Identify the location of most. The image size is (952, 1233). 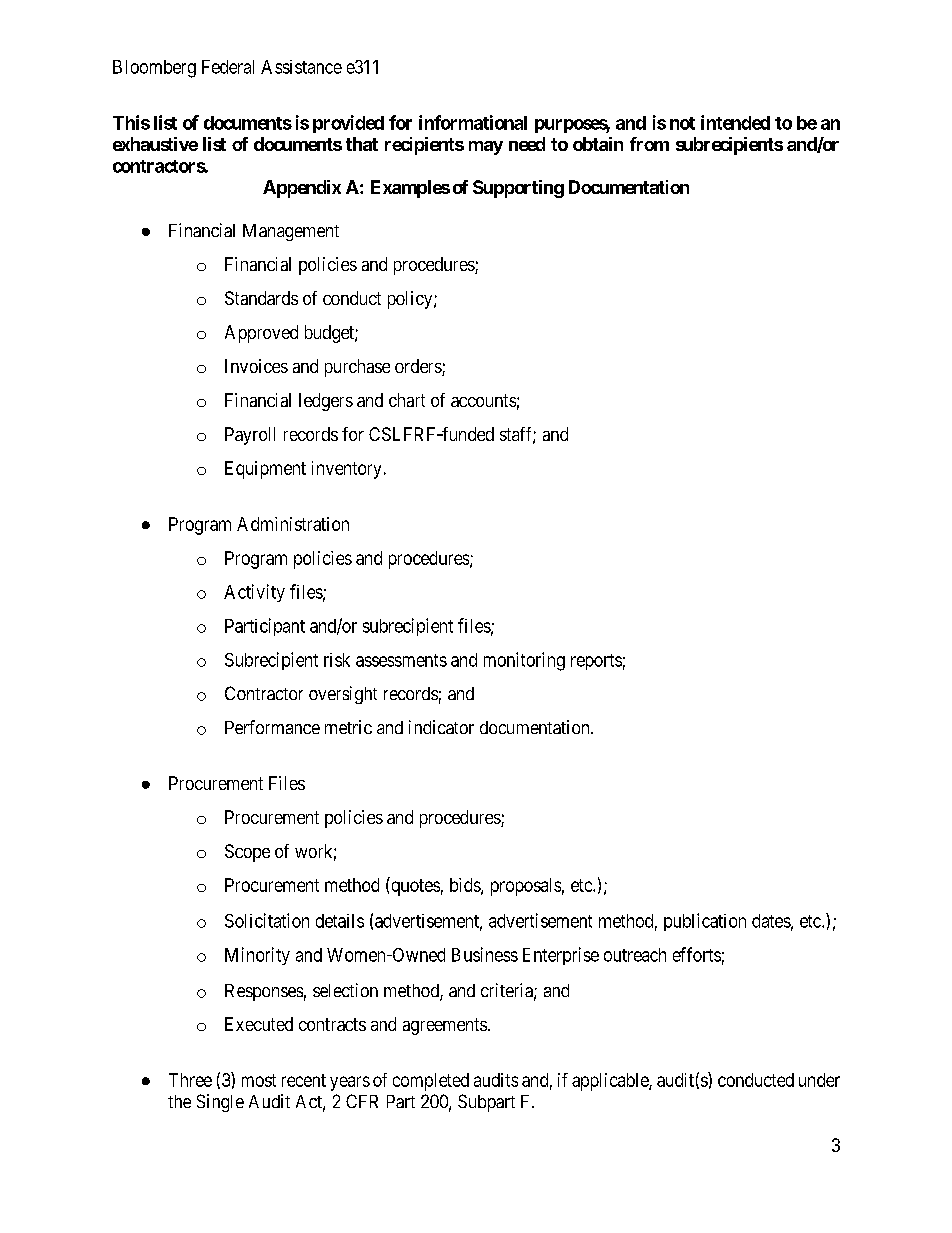
(259, 1080).
